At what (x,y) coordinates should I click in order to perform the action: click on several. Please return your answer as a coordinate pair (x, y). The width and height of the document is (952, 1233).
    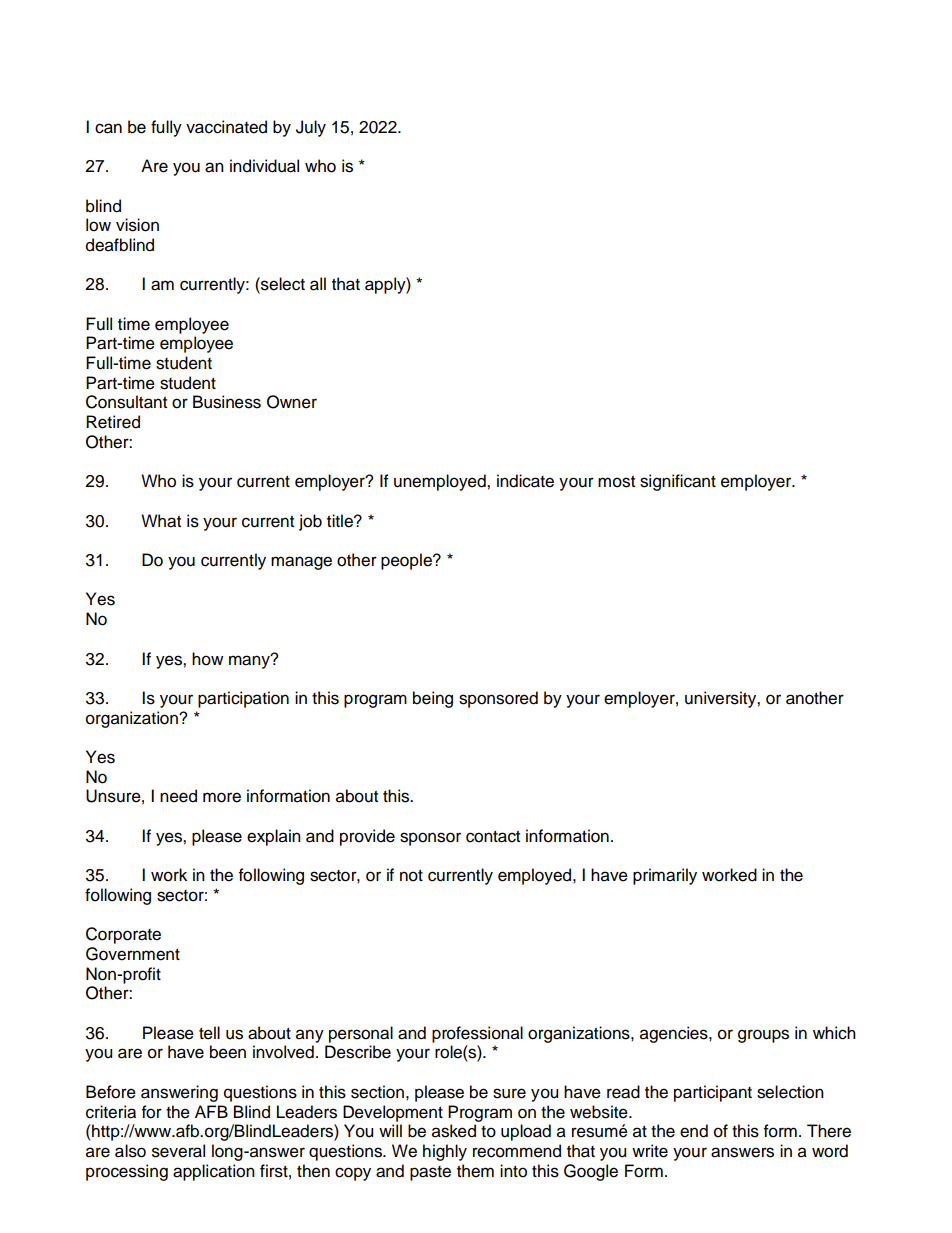
    Looking at the image, I should click on (178, 1151).
